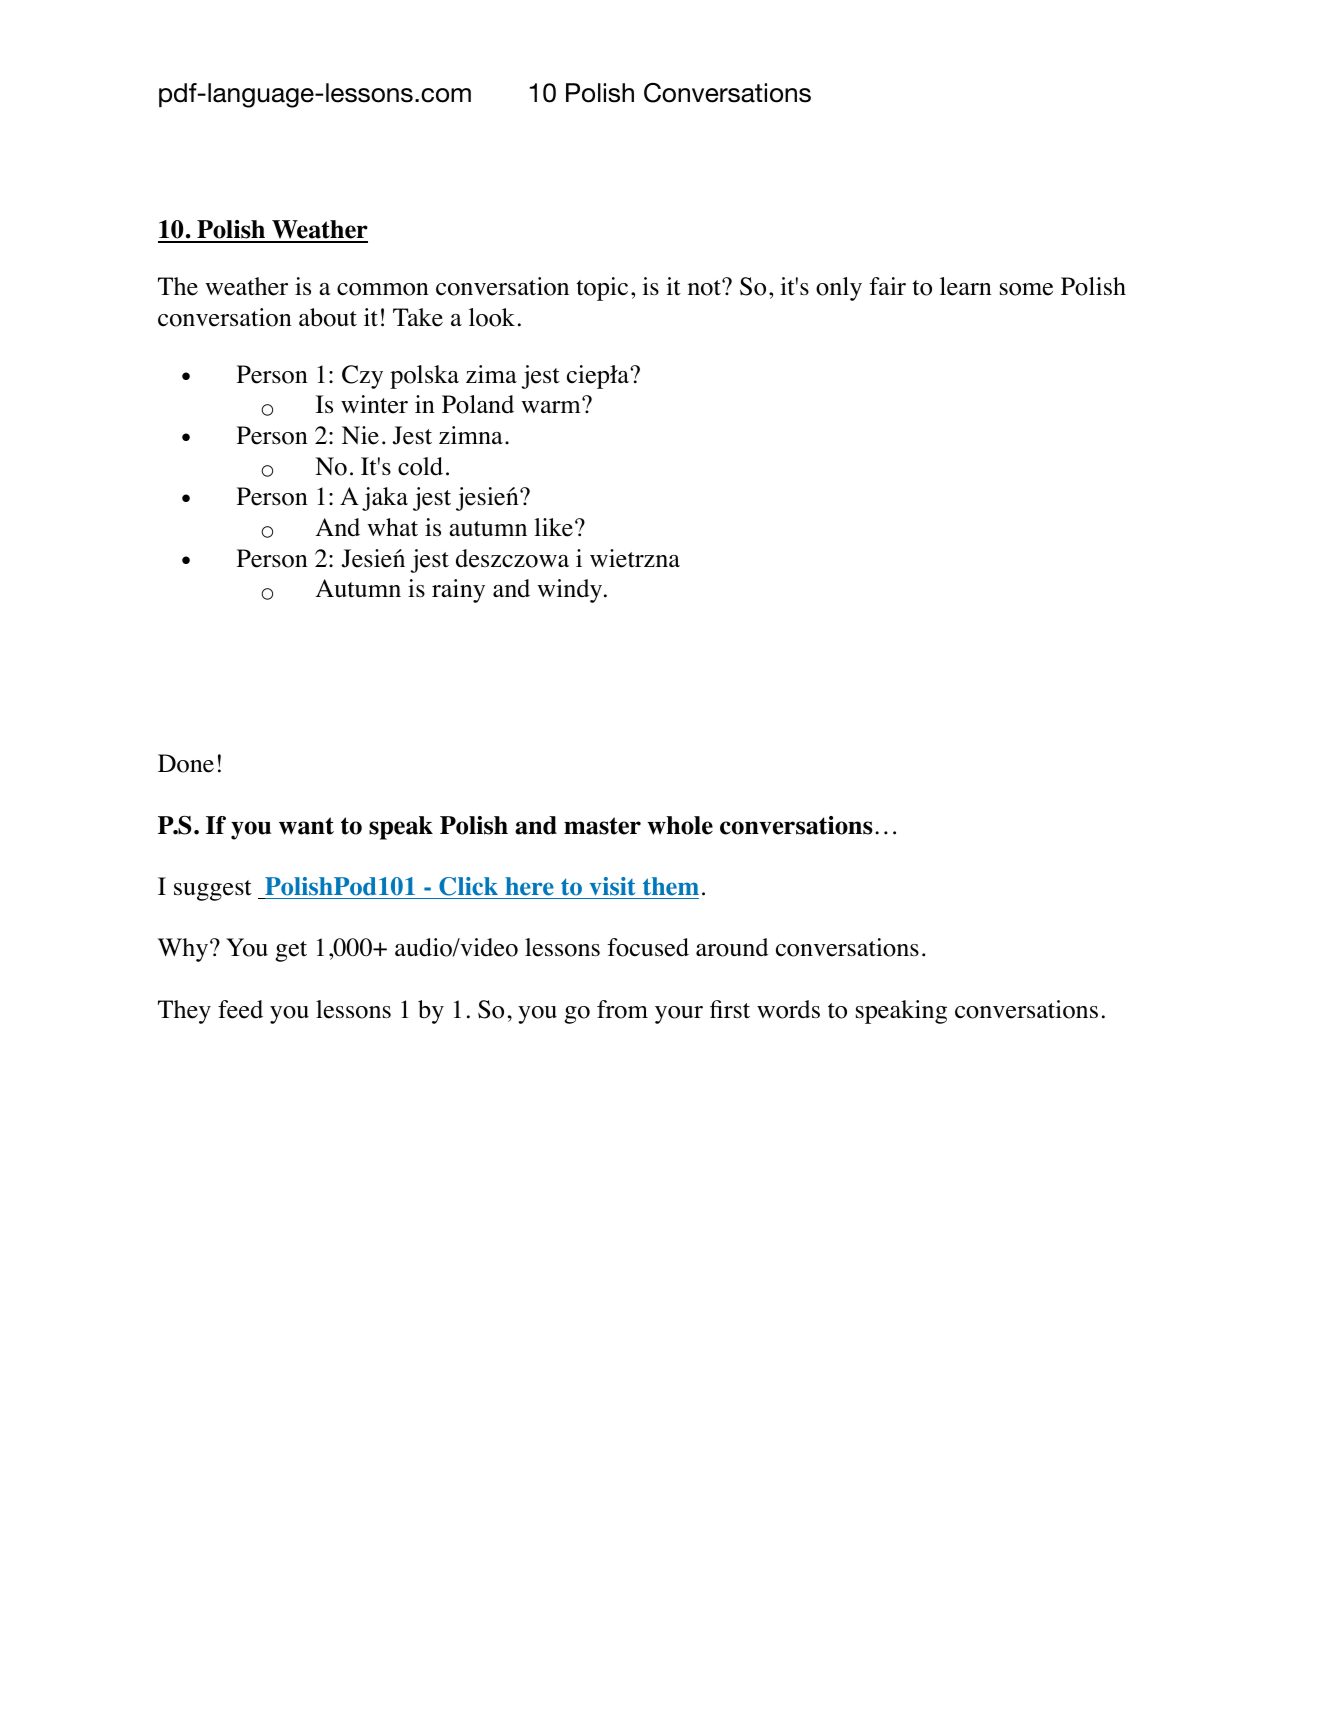 Image resolution: width=1340 pixels, height=1734 pixels. What do you see at coordinates (186, 763) in the screenshot?
I see `Done` at bounding box center [186, 763].
